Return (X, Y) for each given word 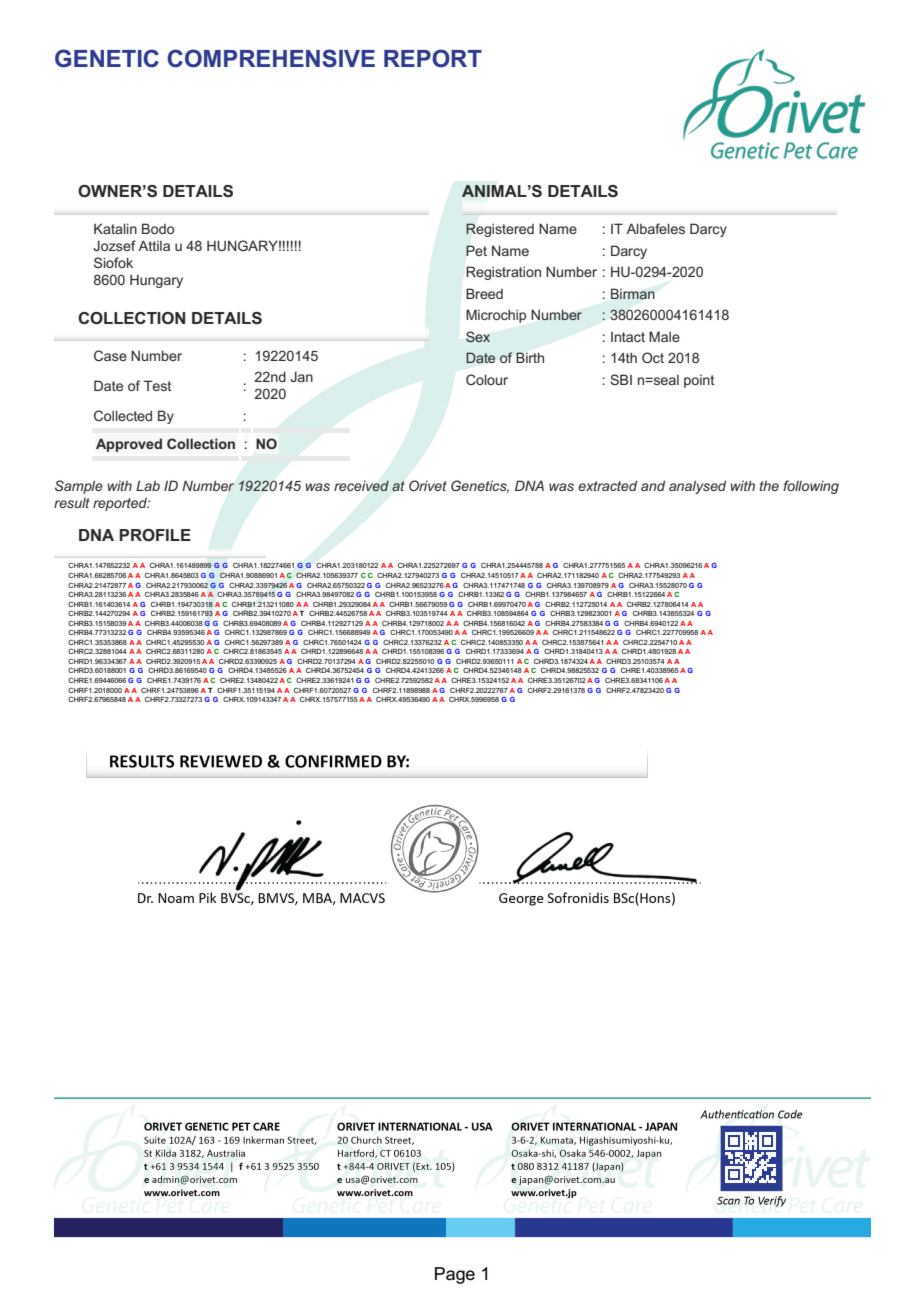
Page (455, 1275)
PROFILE (155, 535)
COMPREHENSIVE (271, 58)
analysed (697, 487)
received (361, 486)
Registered (500, 230)
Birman (633, 294)
